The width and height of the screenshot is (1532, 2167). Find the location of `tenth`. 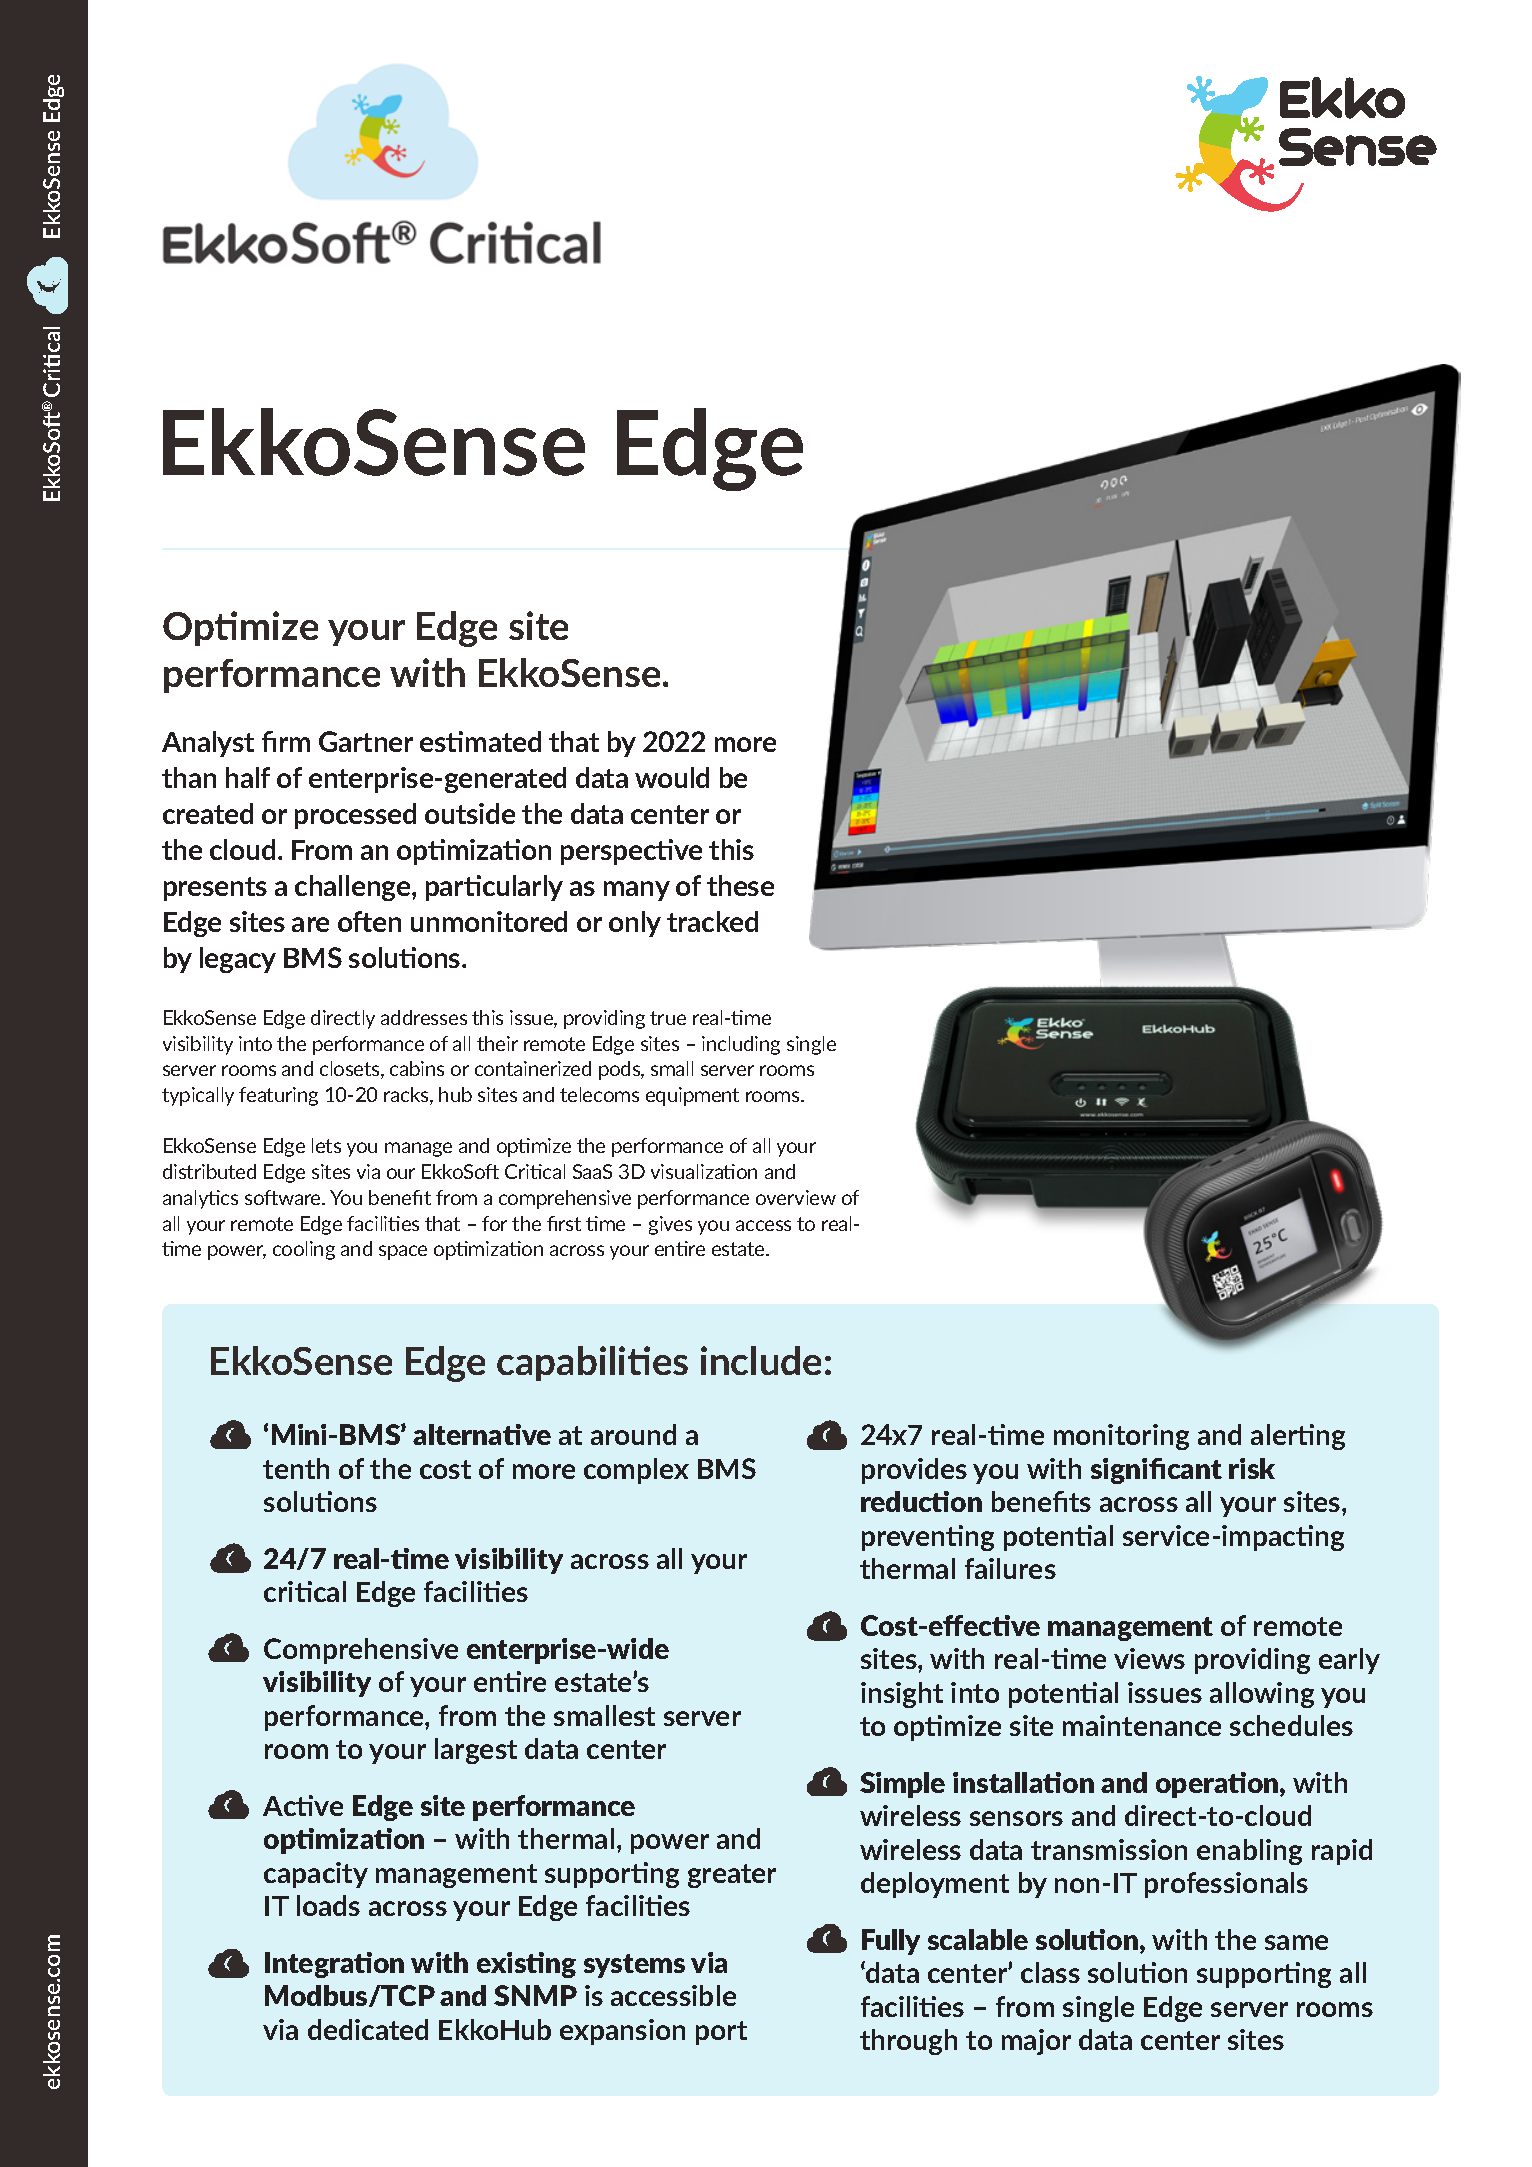

tenth is located at coordinates (296, 1468).
